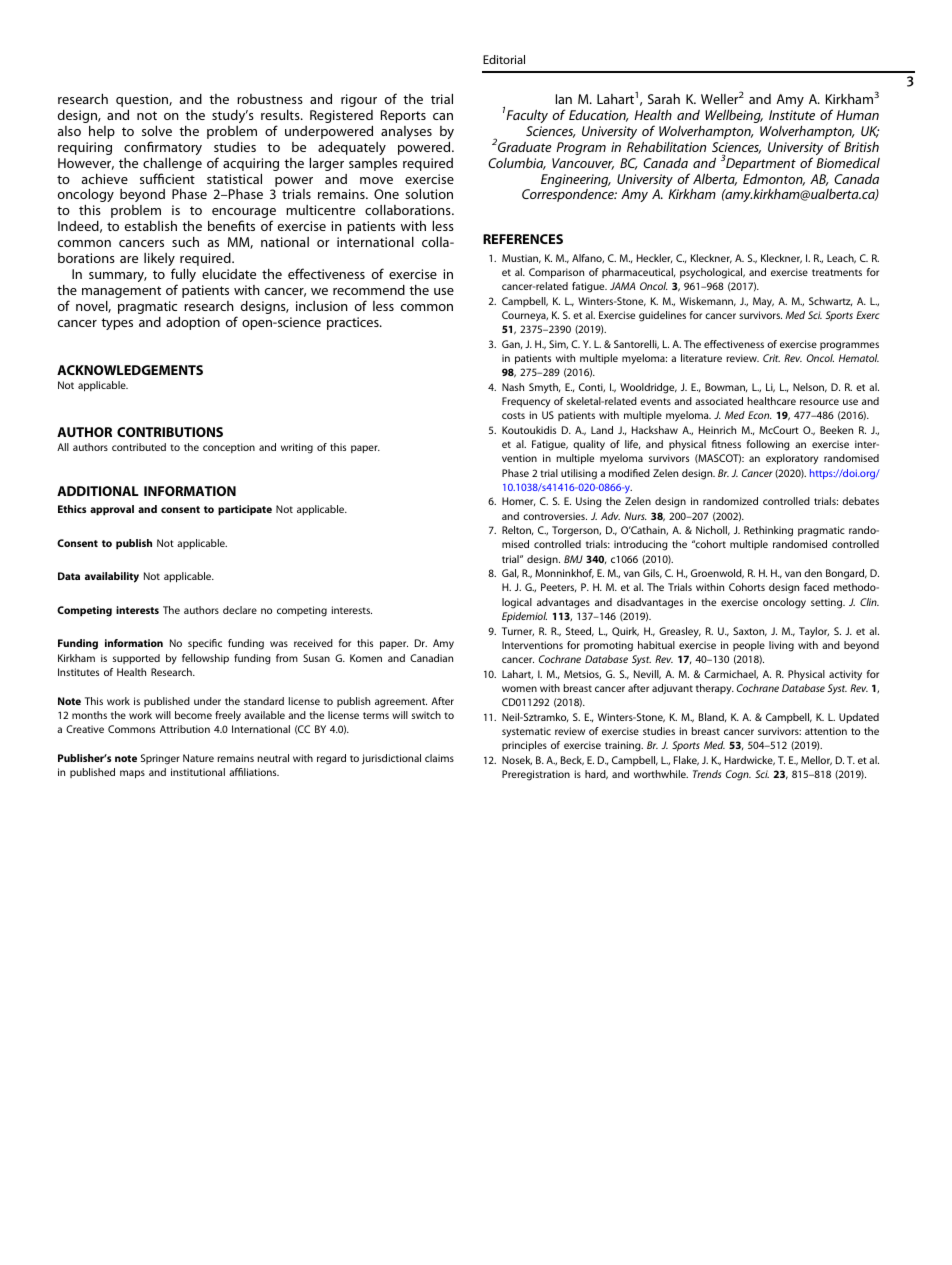  Describe the element at coordinates (830, 301) in the screenshot. I see `Schwartz` at that location.
